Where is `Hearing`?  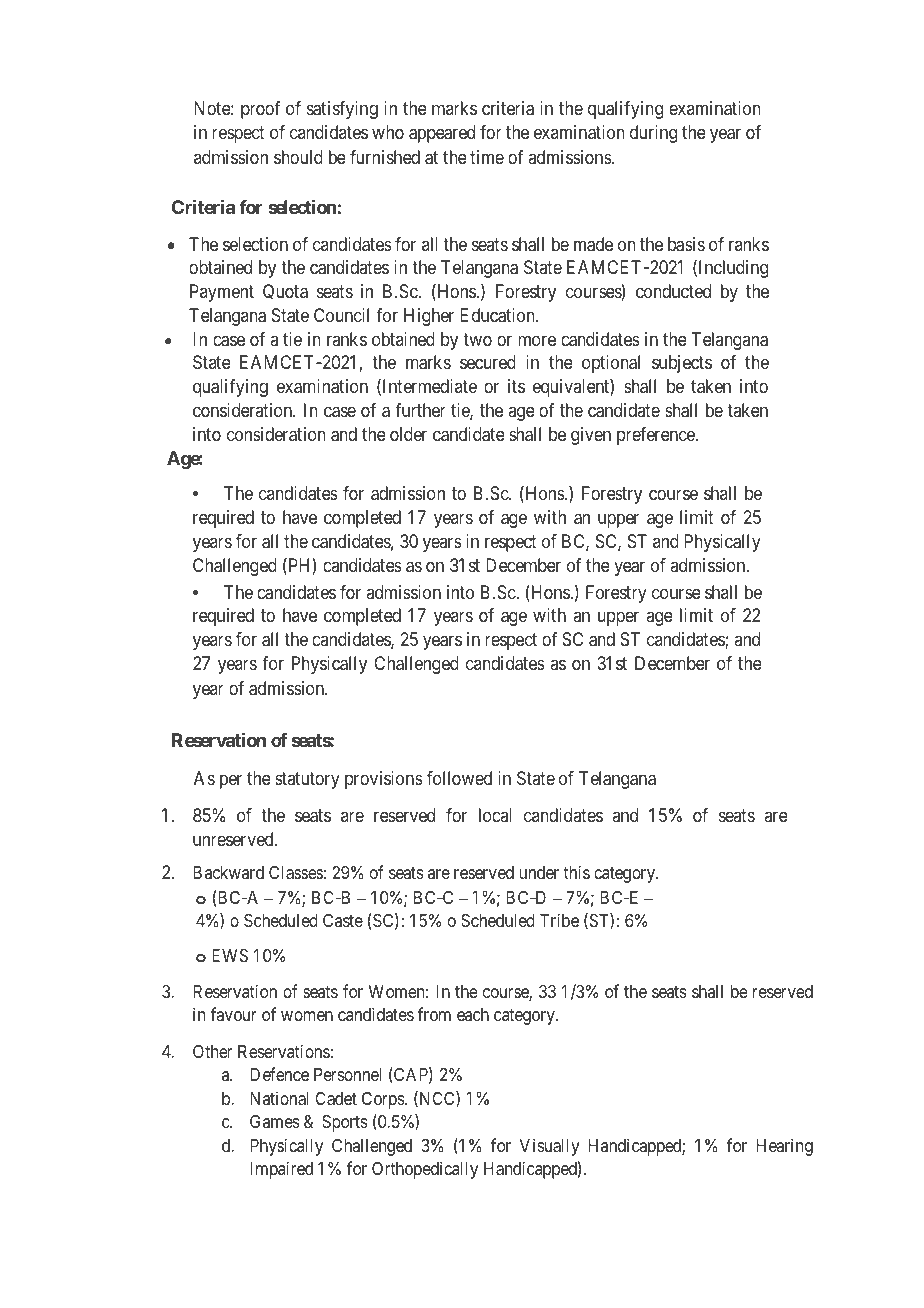
Hearing is located at coordinates (784, 1147).
